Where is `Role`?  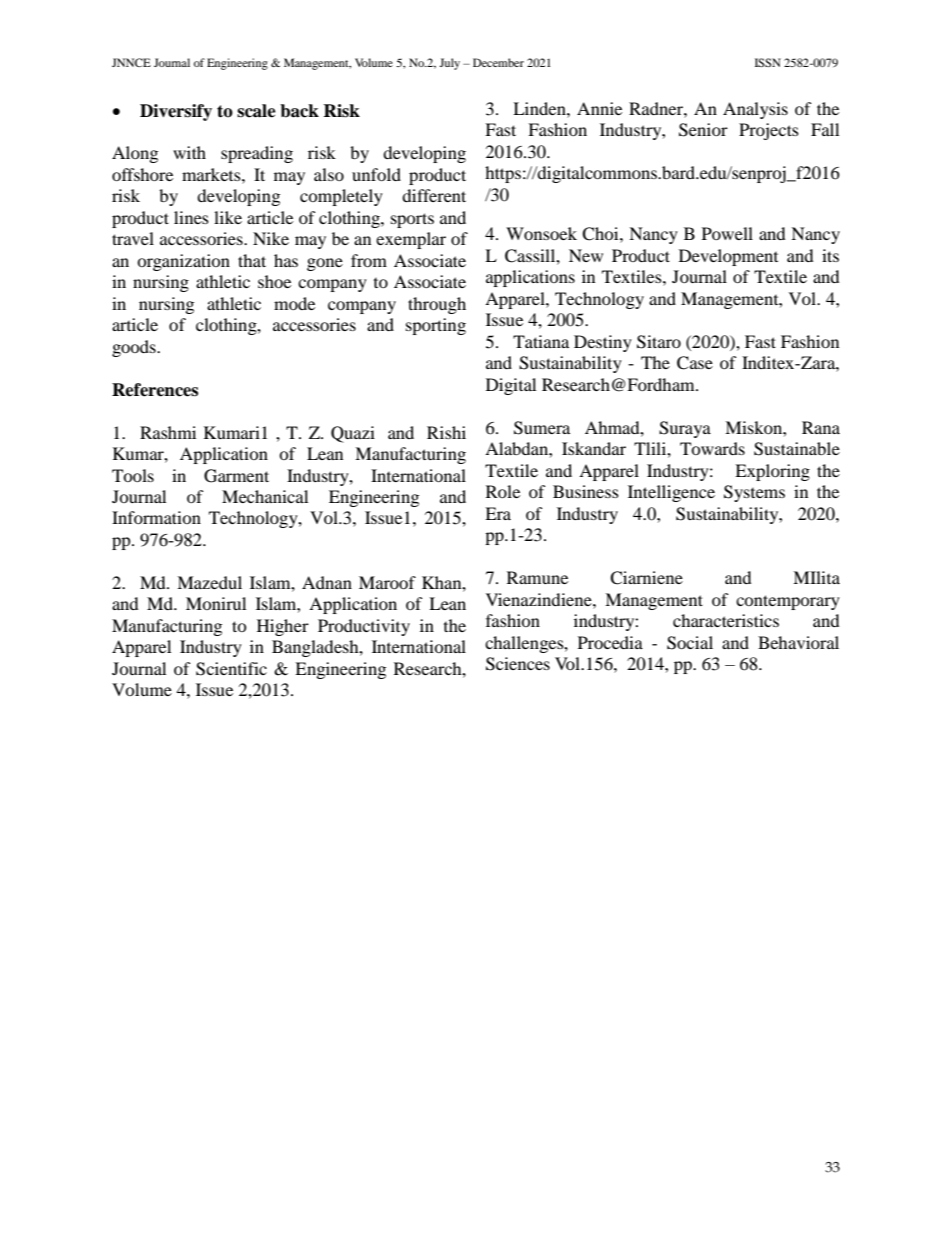 Role is located at coordinates (503, 491).
